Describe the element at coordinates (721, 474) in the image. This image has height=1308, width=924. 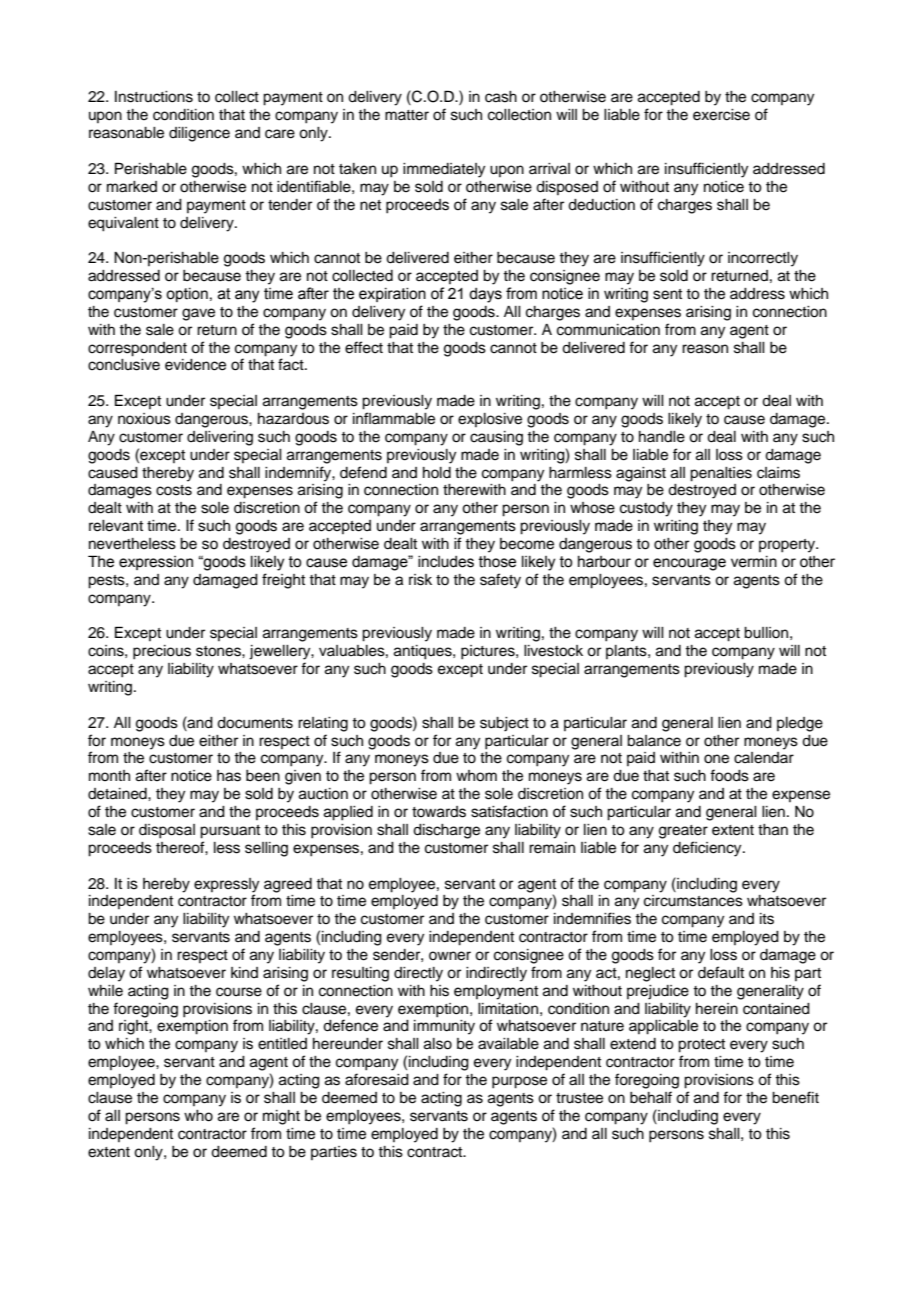
I see `penalties` at that location.
